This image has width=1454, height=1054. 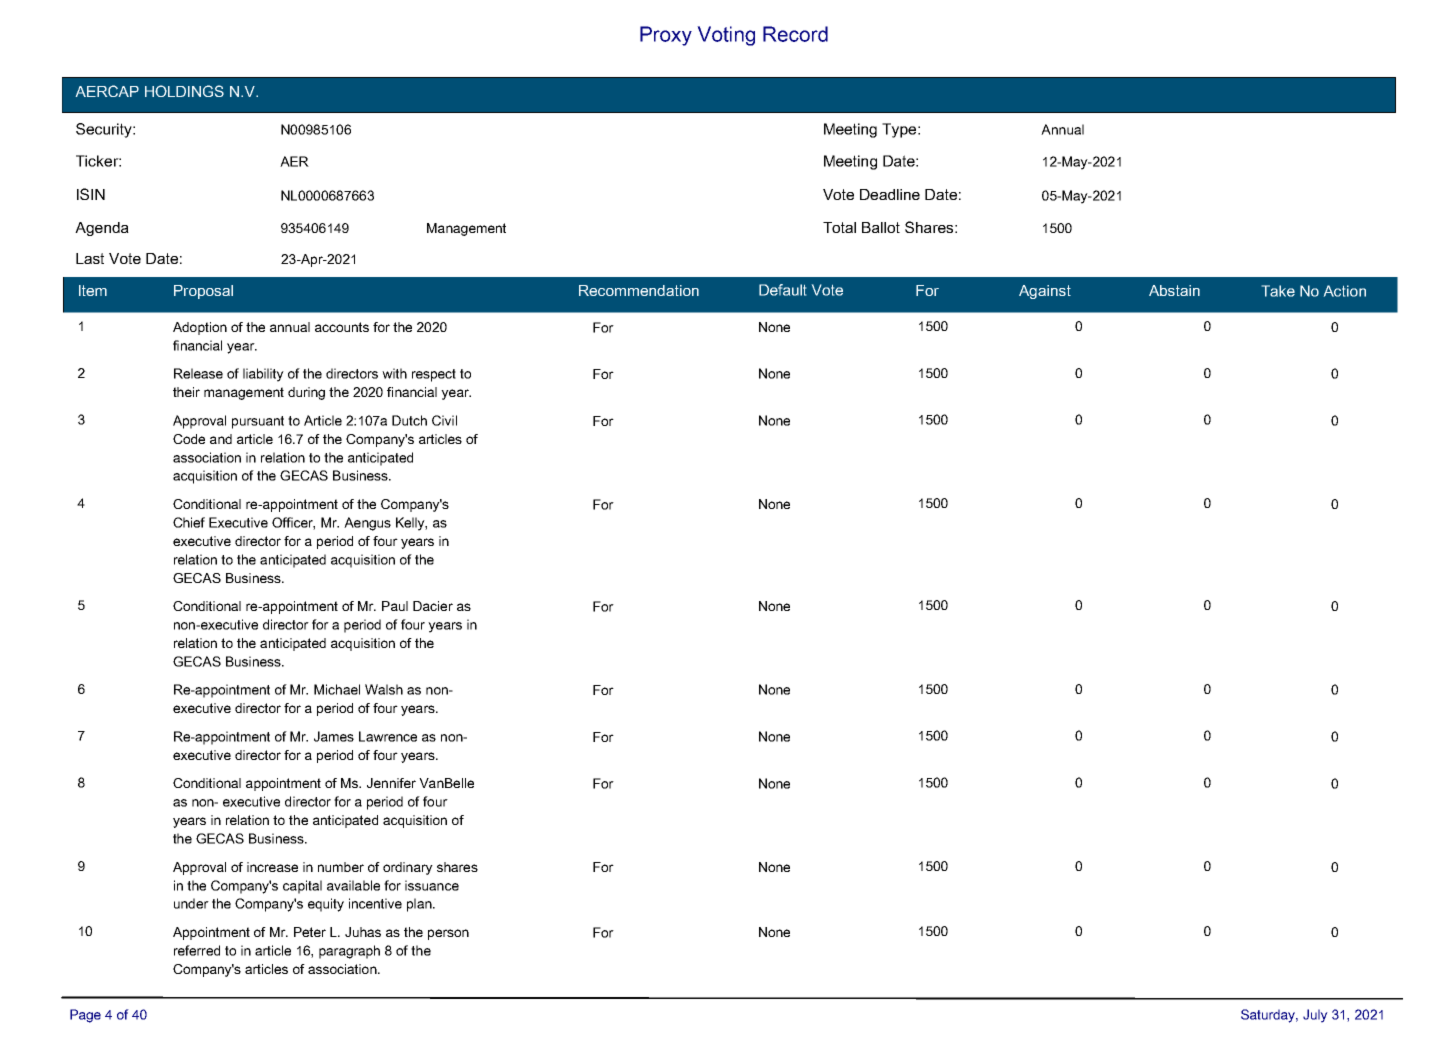 I want to click on Abstain, so click(x=1174, y=290).
